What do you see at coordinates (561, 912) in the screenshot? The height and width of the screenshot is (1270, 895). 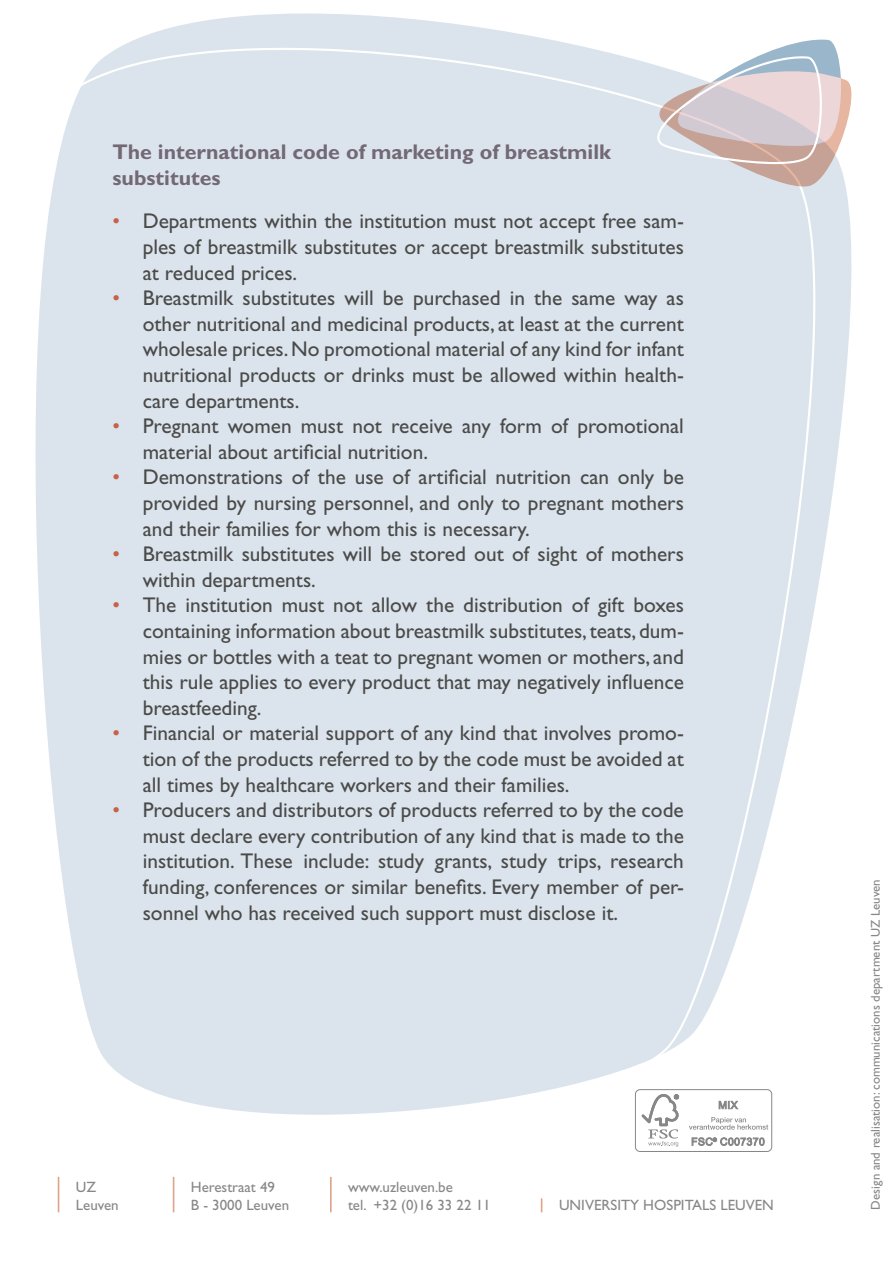 I see `disclose` at bounding box center [561, 912].
